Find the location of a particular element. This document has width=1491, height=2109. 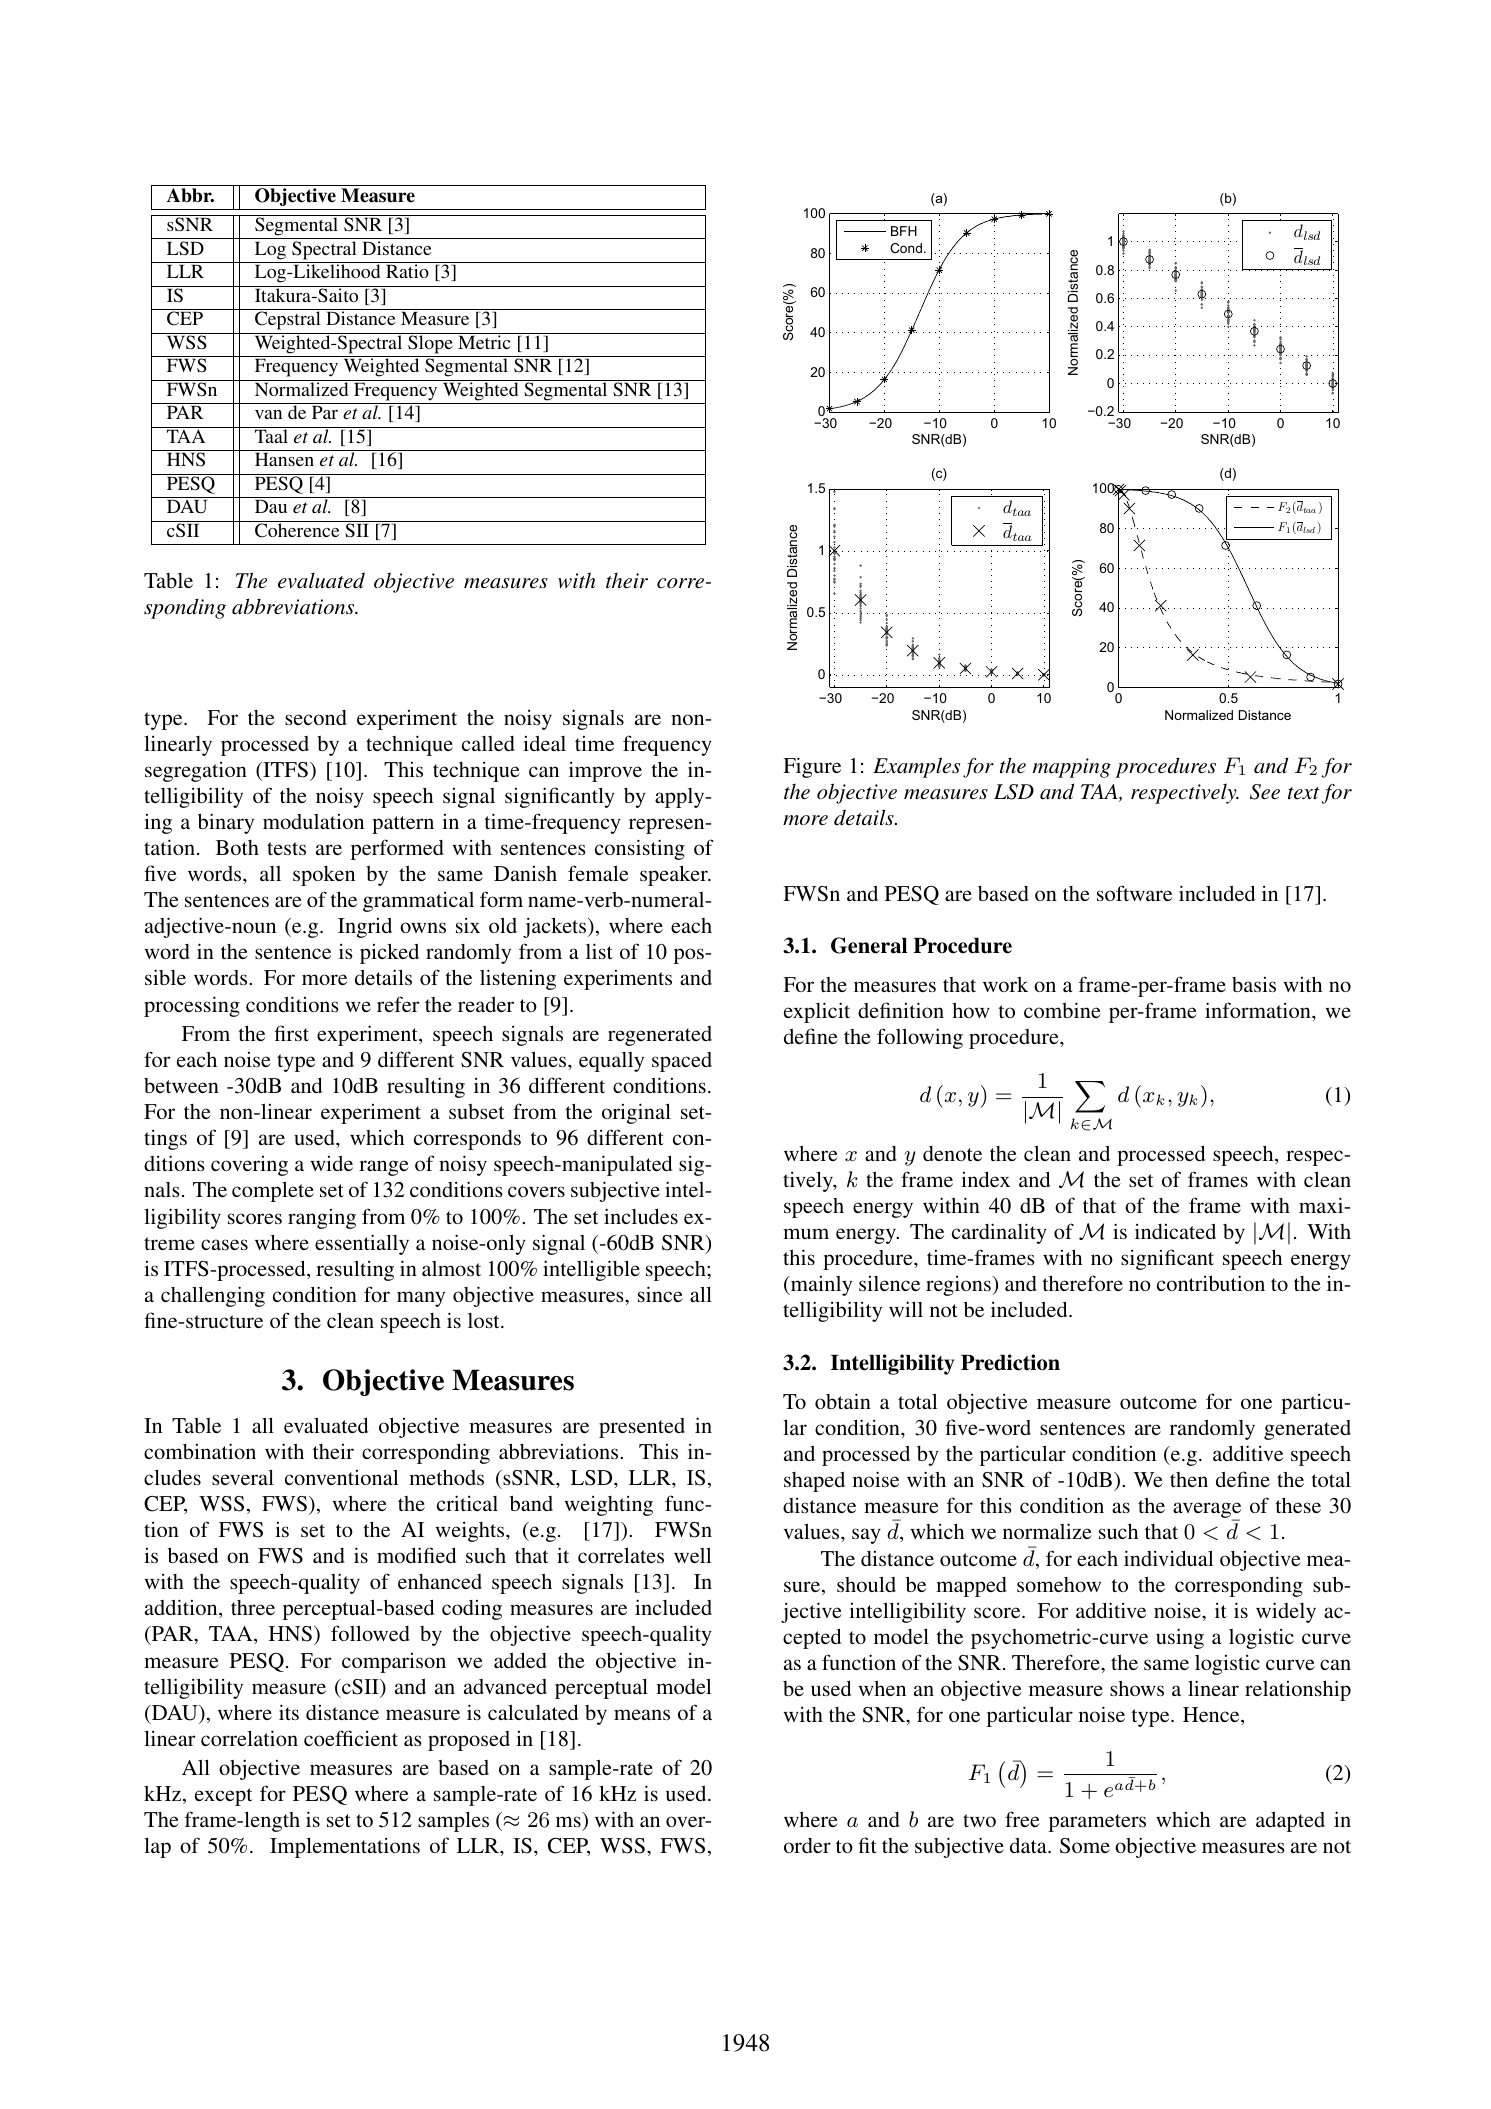

presented is located at coordinates (642, 1428).
